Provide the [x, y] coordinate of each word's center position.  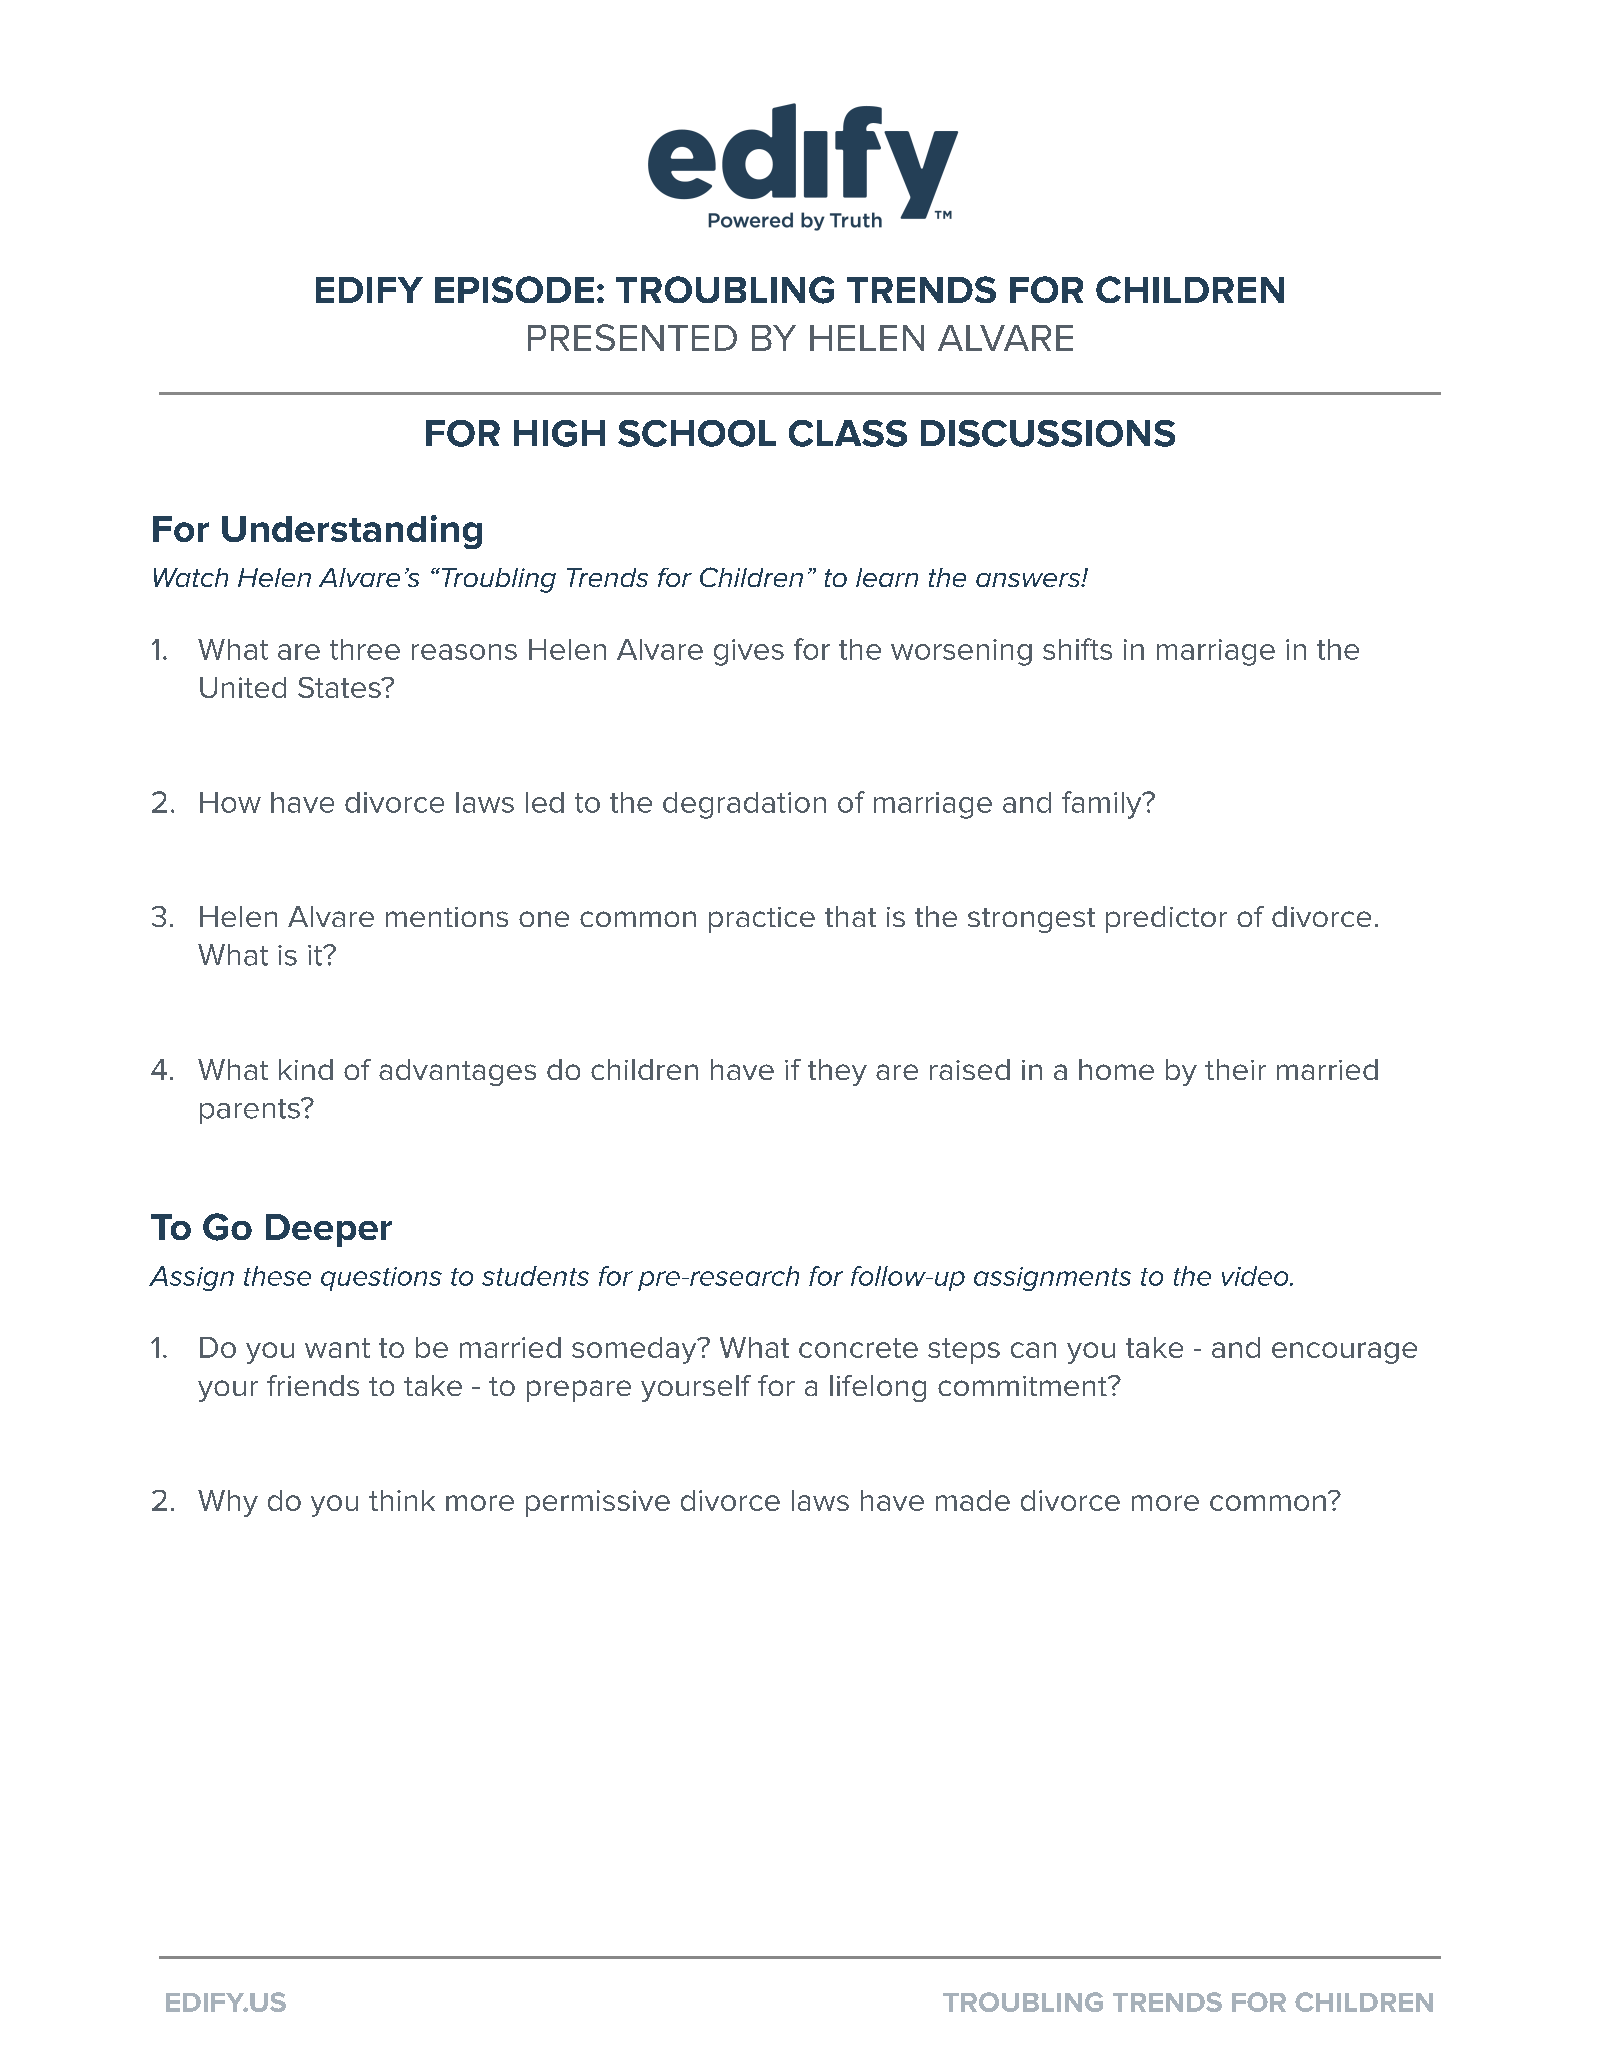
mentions [447, 917]
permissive [598, 1503]
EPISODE [514, 289]
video [1256, 1276]
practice [762, 920]
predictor [1166, 919]
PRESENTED [632, 337]
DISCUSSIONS [1048, 433]
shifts [1077, 649]
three [365, 649]
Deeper [329, 1230]
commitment [1023, 1386]
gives [749, 652]
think [402, 1500]
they [837, 1072]
